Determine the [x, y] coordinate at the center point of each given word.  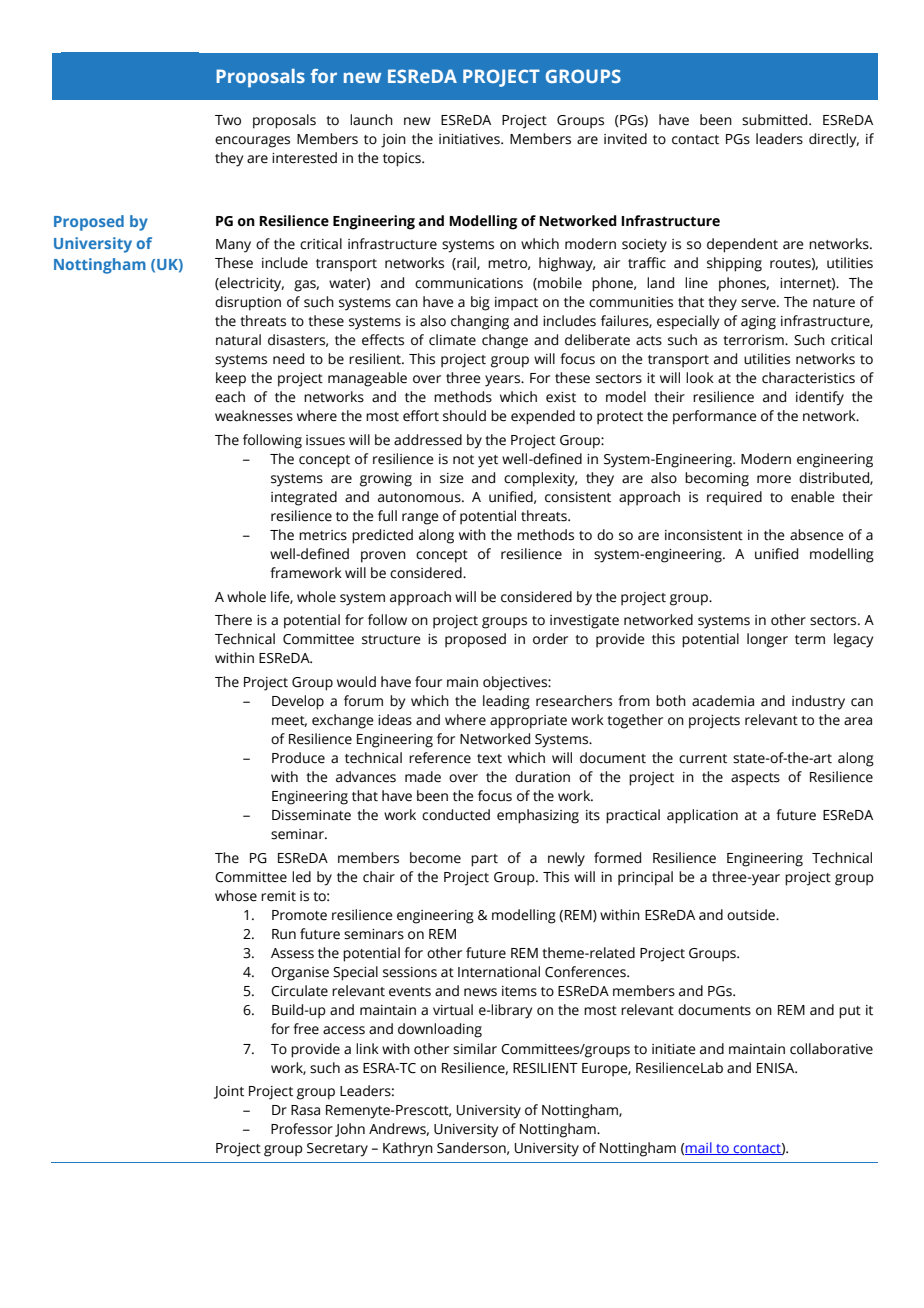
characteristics [808, 378]
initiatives [470, 139]
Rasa [305, 1110]
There [233, 620]
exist [561, 397]
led [301, 877]
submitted [776, 120]
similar [475, 1049]
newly [566, 859]
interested [304, 158]
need [288, 359]
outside [752, 915]
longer [767, 640]
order [550, 639]
